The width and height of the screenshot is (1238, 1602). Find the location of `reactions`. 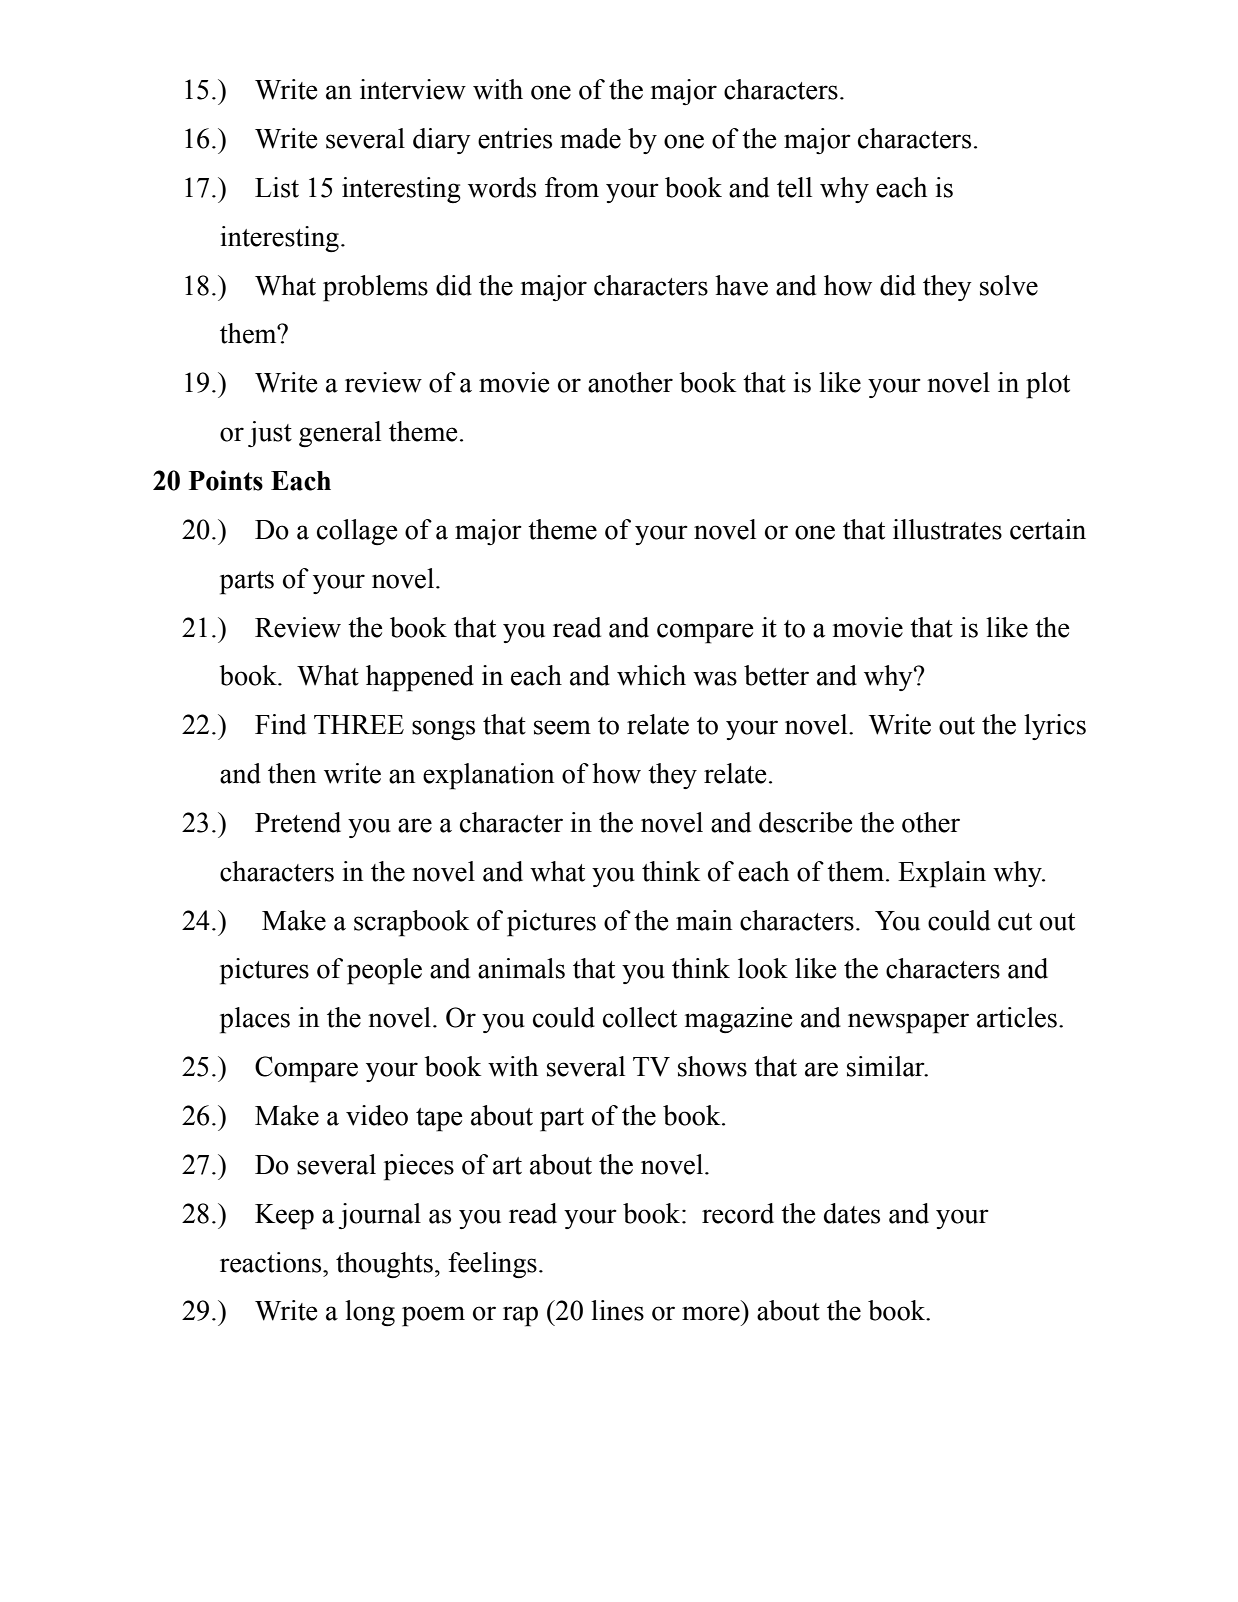

reactions is located at coordinates (272, 1262).
